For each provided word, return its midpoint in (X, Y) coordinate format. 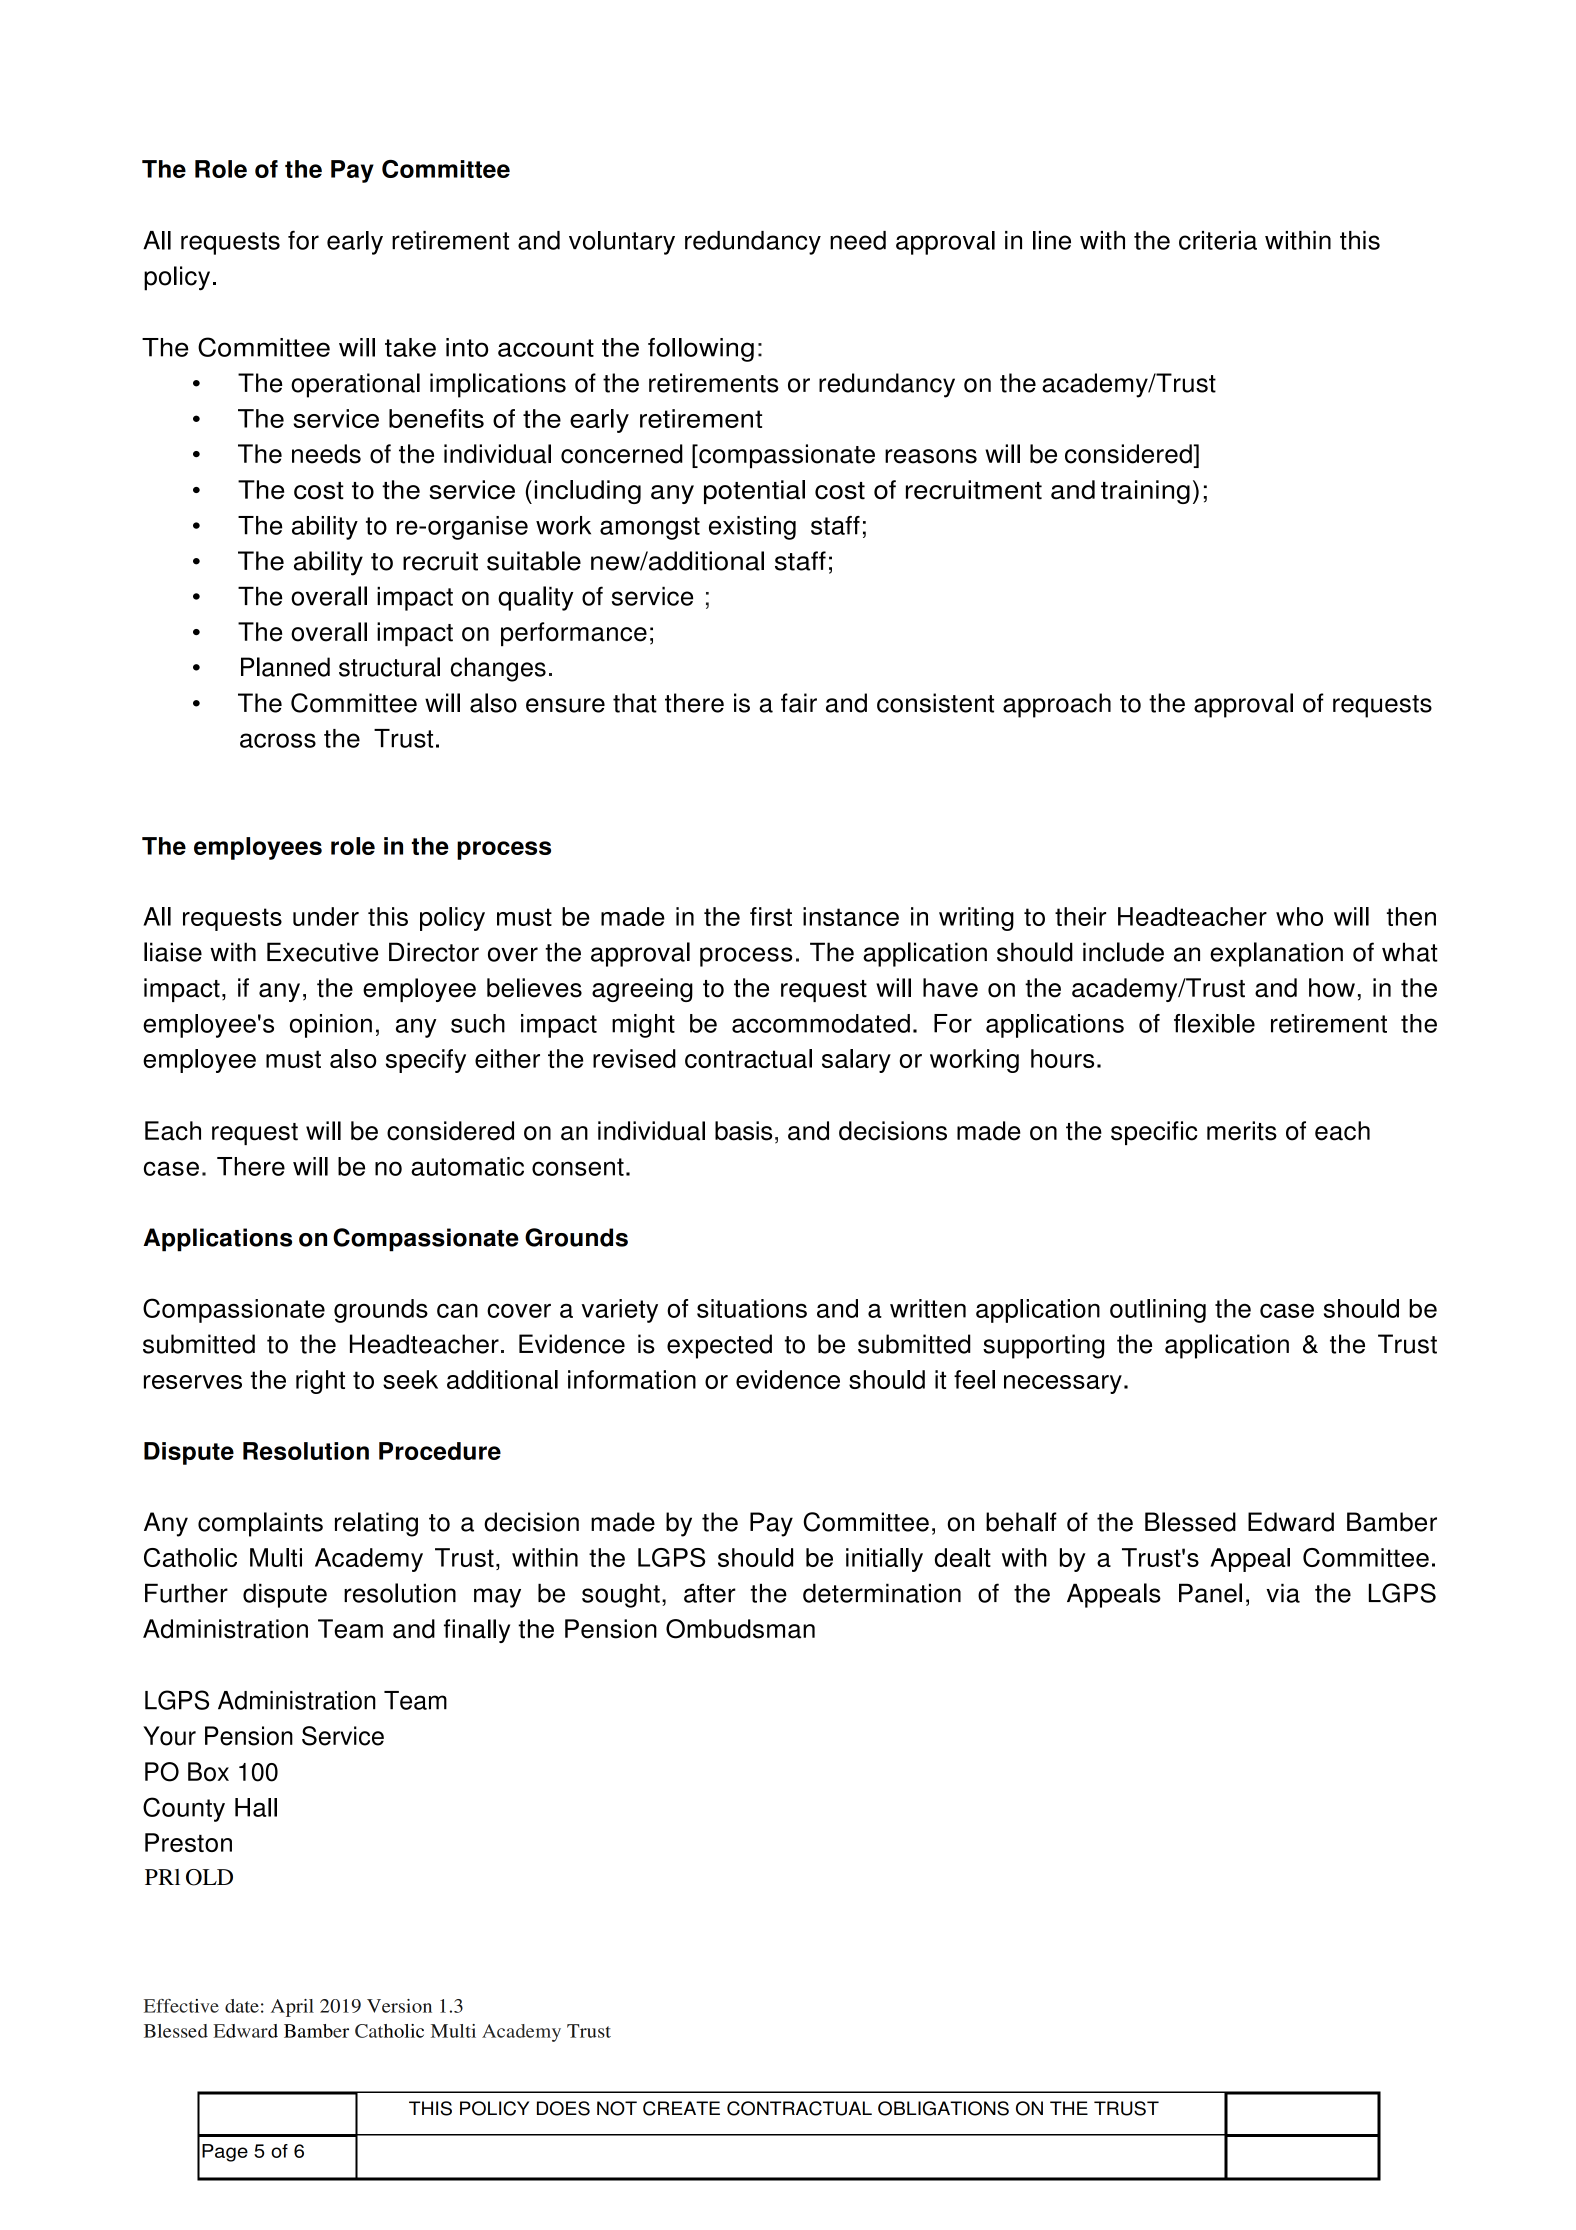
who (1299, 916)
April (292, 2008)
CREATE (681, 2108)
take (410, 347)
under (326, 916)
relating (376, 1524)
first (771, 916)
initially (884, 1560)
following (701, 350)
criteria (1218, 240)
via (1283, 1593)
